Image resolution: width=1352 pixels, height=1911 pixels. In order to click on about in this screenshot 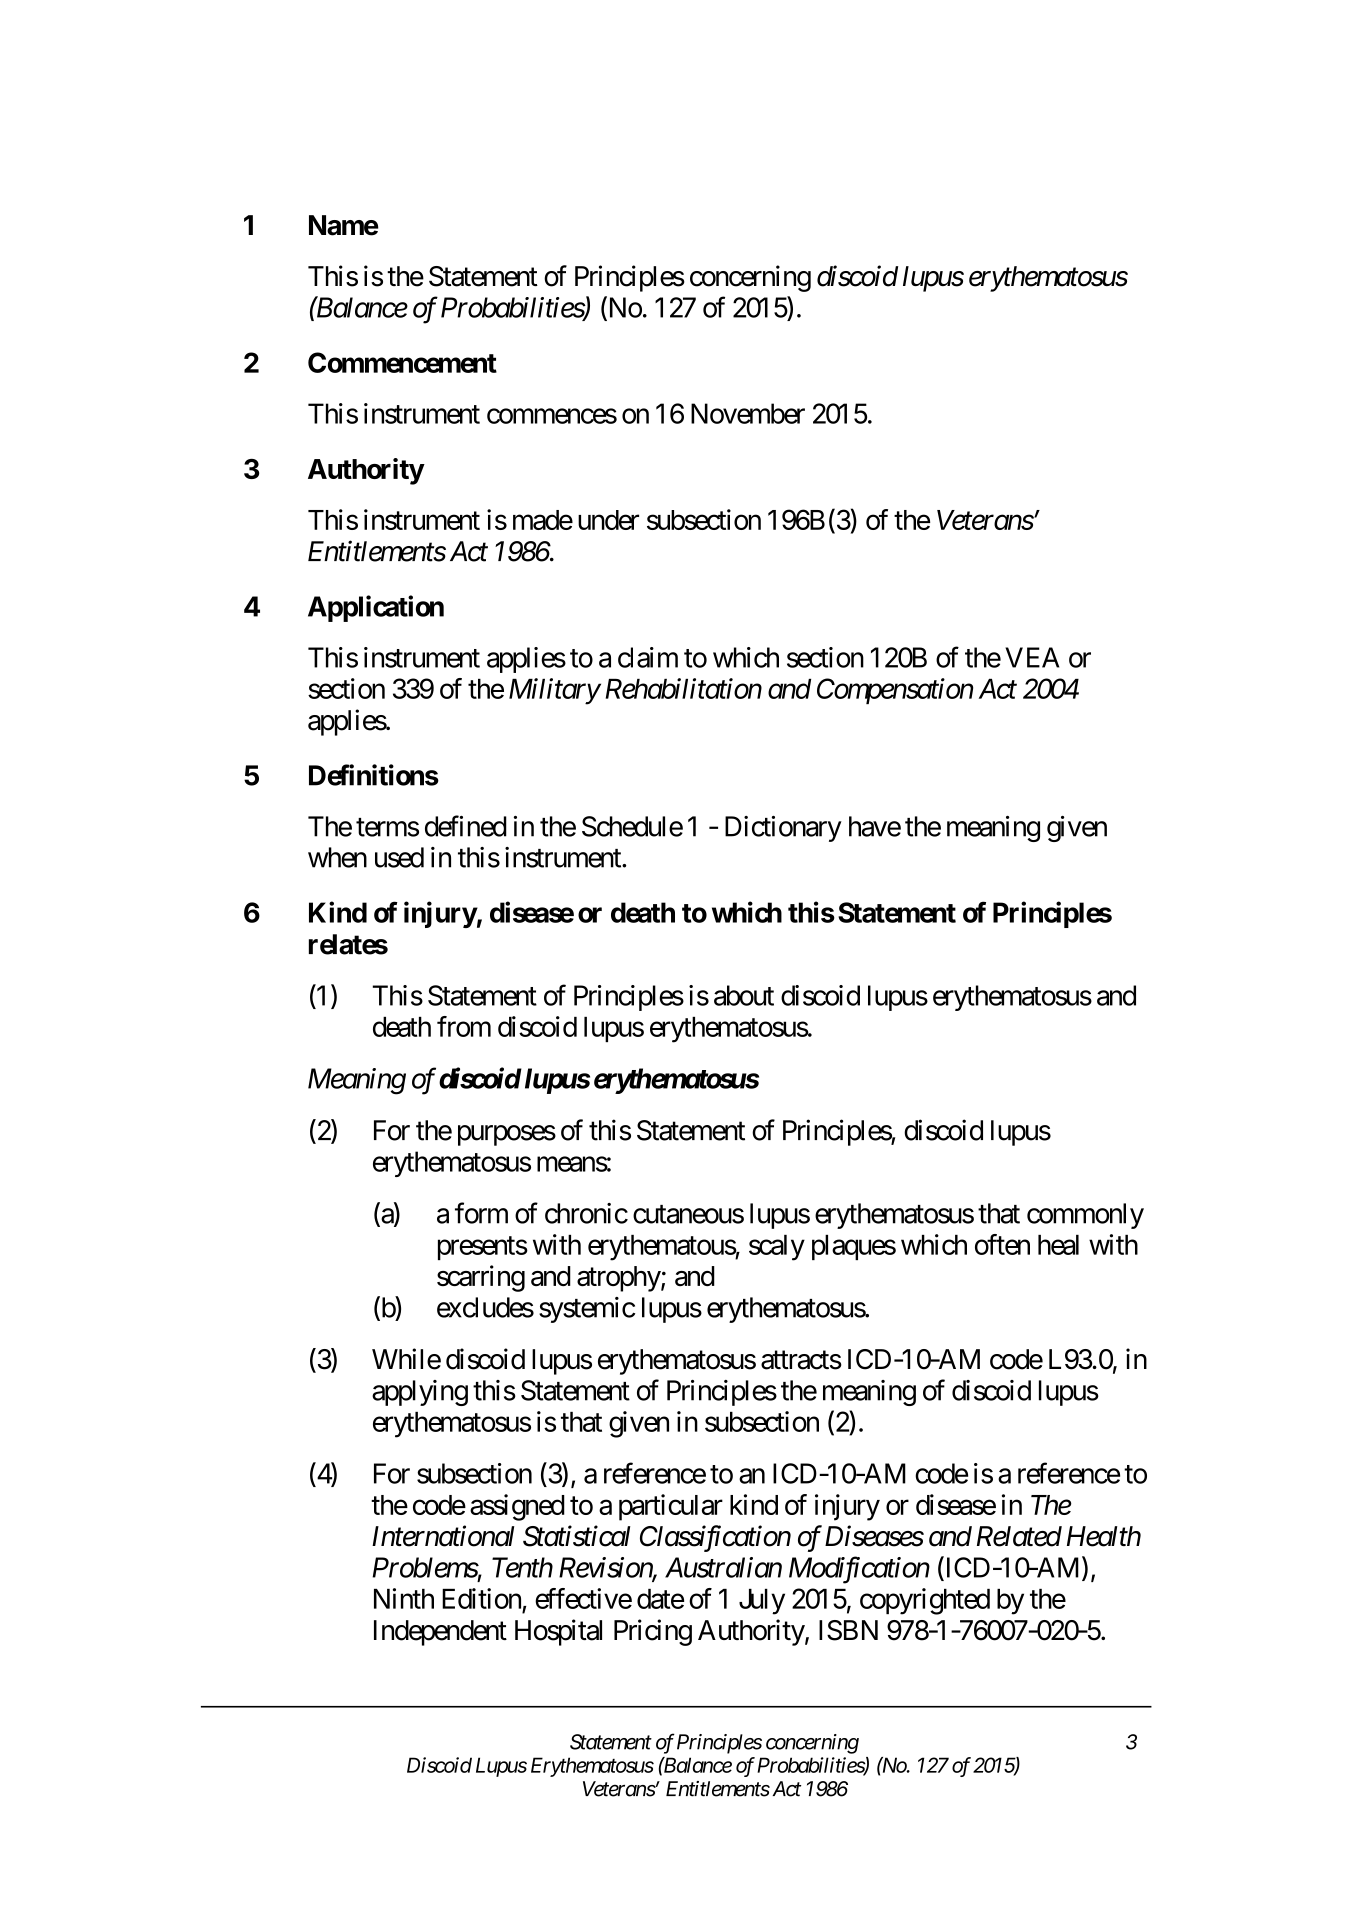, I will do `click(744, 995)`.
